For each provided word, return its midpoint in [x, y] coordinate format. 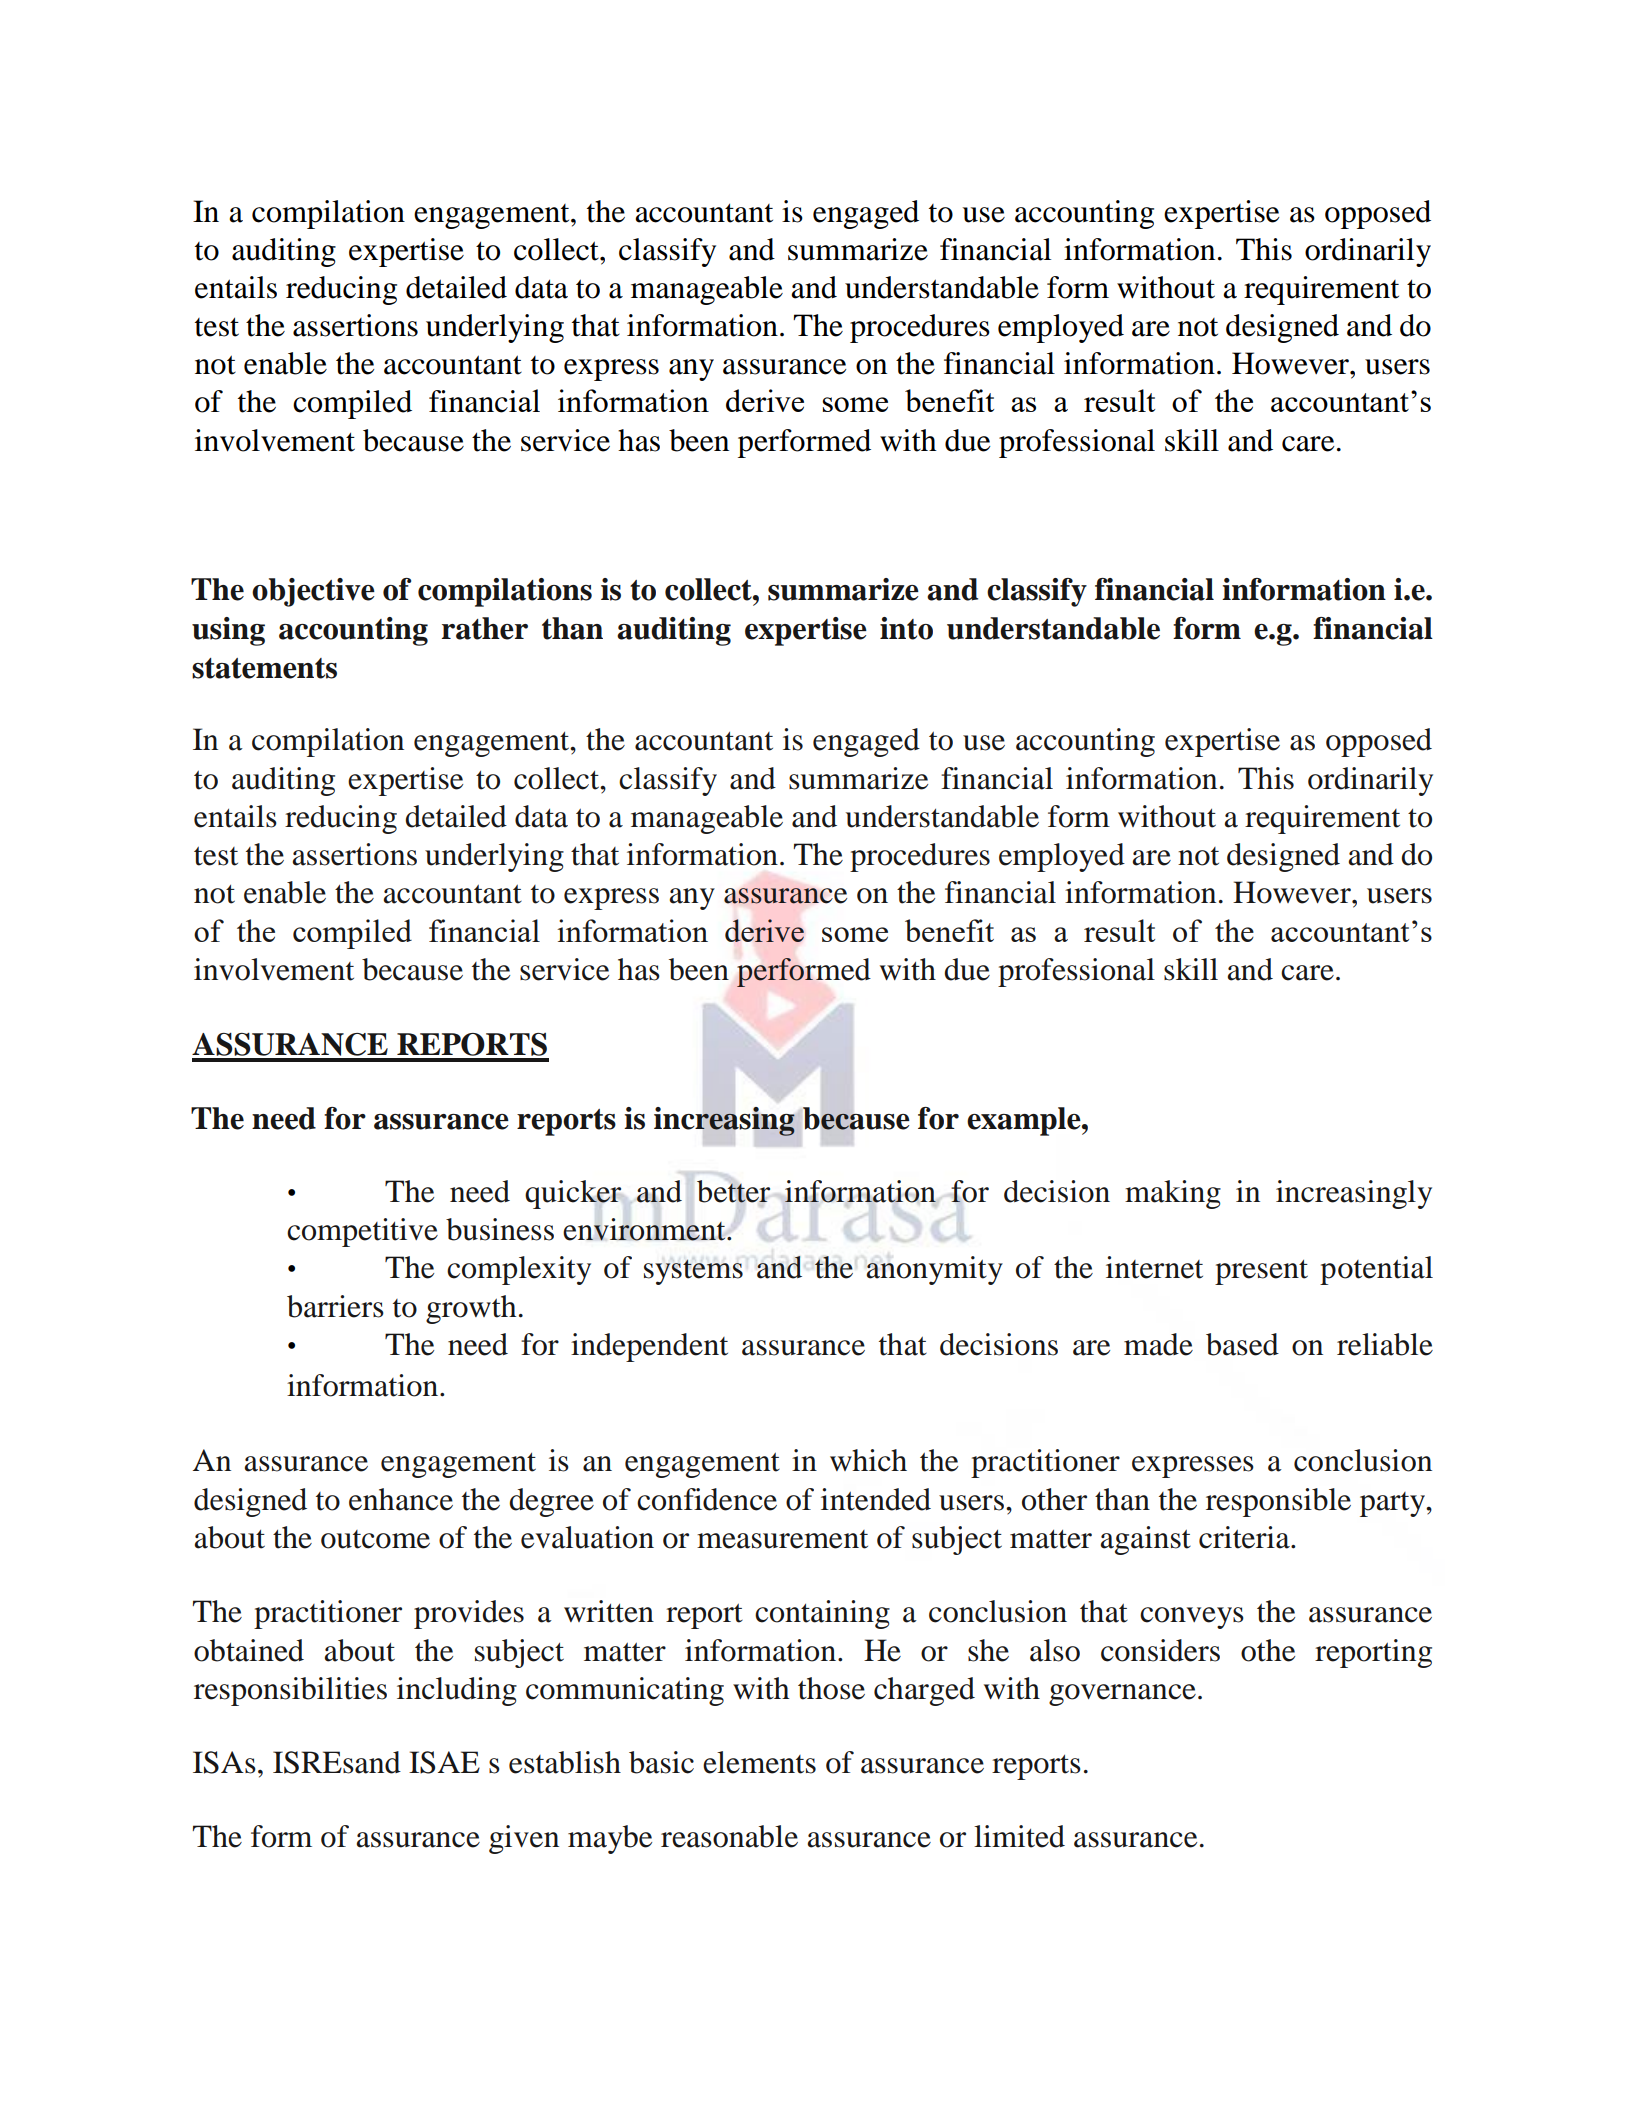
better [733, 1191]
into [906, 628]
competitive [362, 1232]
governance [1122, 1695]
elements [759, 1762]
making [1173, 1194]
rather [485, 628]
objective [313, 592]
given [524, 1839]
